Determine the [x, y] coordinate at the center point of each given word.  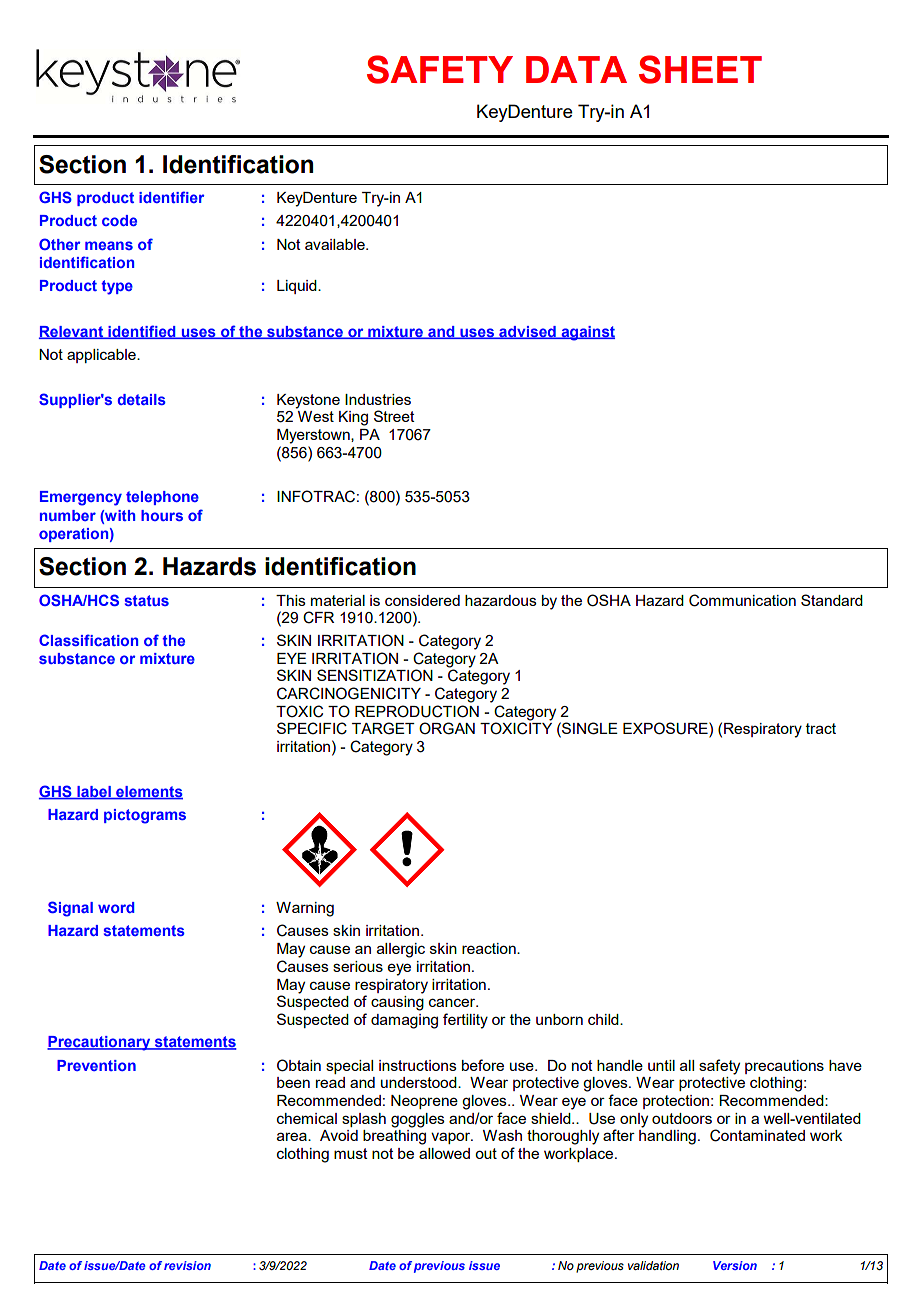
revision [187, 1265]
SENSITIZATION [375, 675]
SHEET [700, 69]
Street [394, 416]
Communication [742, 600]
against [587, 333]
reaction [490, 948]
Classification [88, 640]
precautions [784, 1067]
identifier [171, 197]
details [142, 399]
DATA [576, 69]
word [116, 907]
